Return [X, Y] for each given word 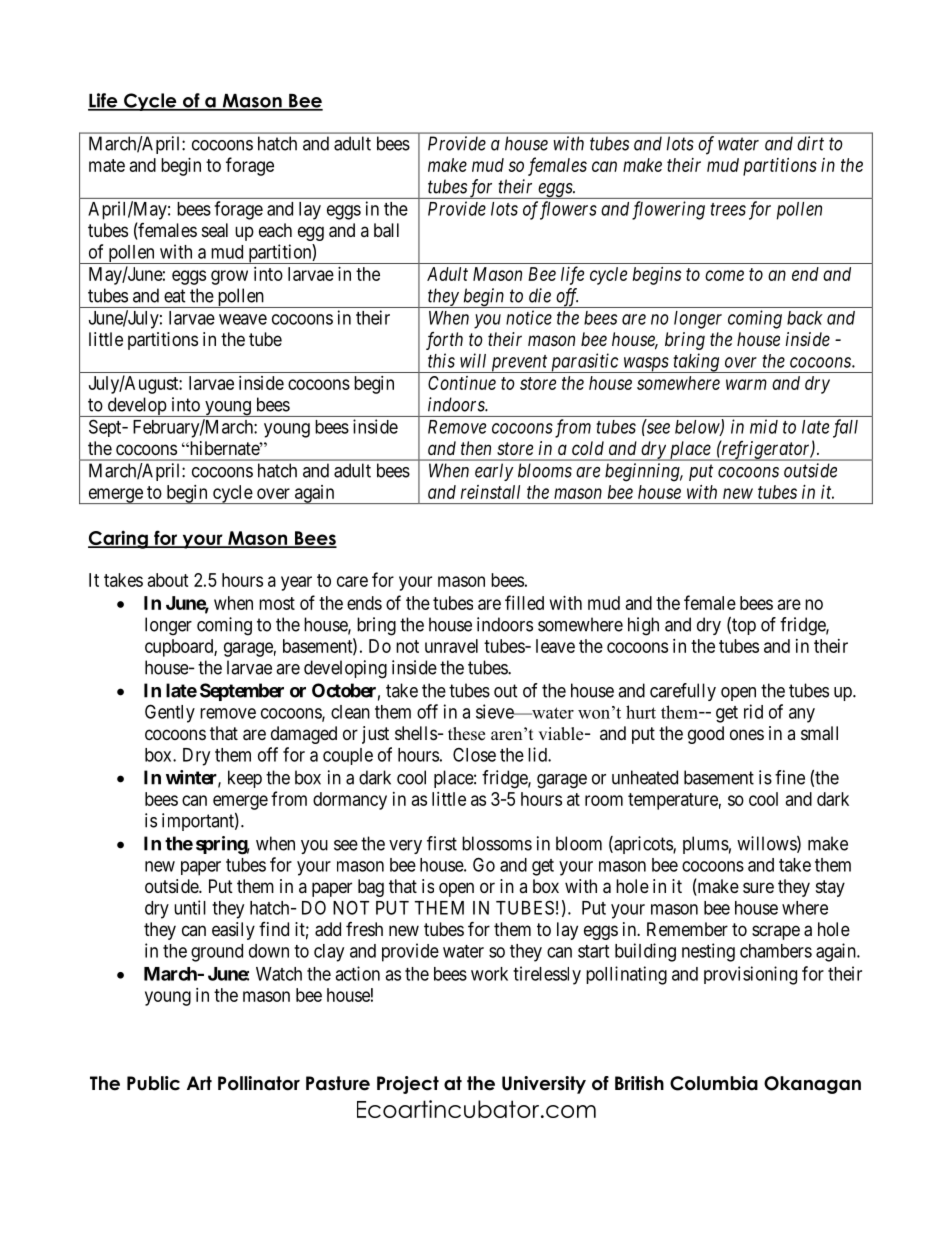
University [544, 1085]
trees [728, 209]
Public [153, 1083]
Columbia [714, 1083]
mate [107, 165]
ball [386, 230]
